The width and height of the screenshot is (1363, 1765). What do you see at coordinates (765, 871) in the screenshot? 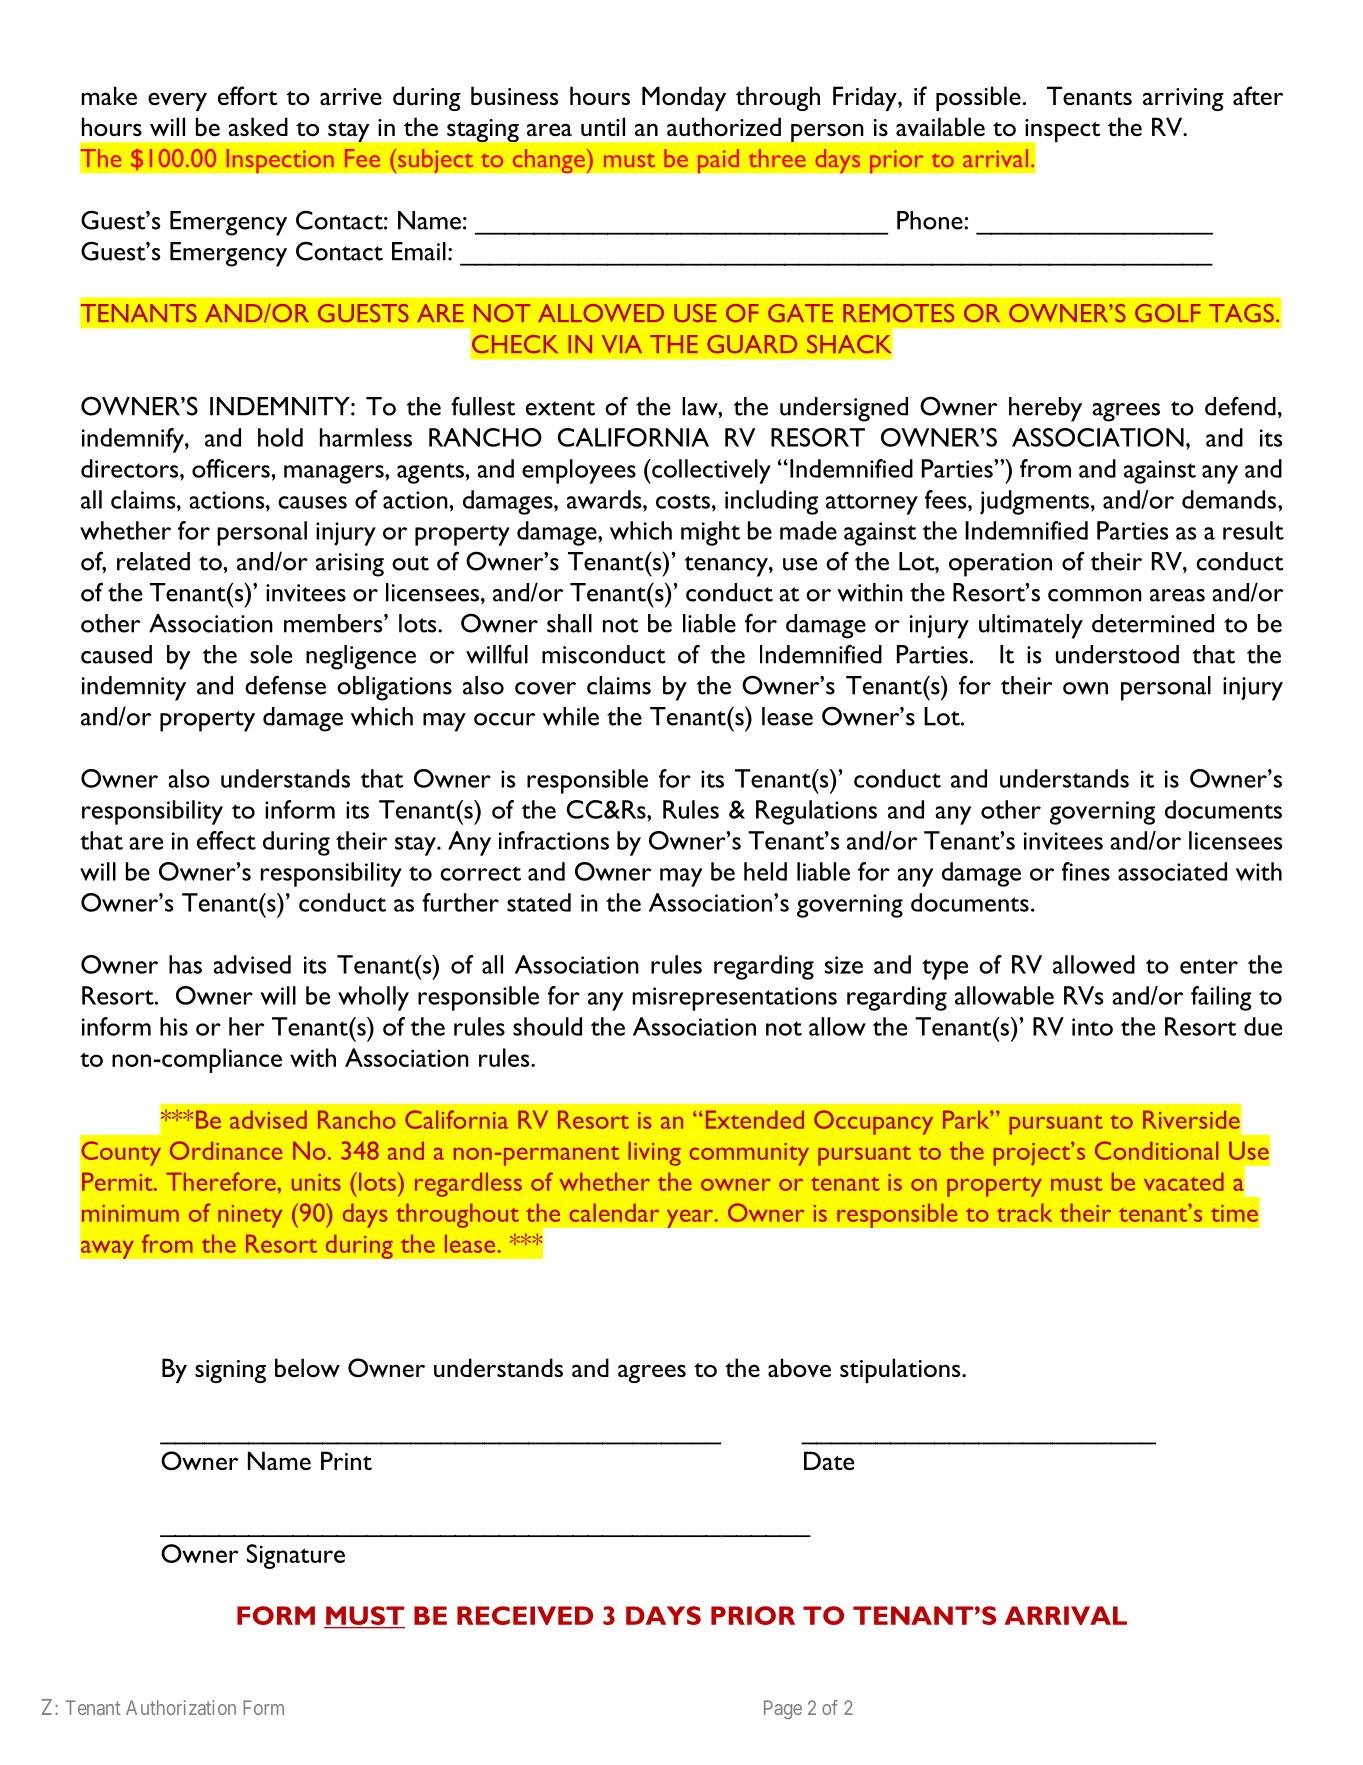
I see `held` at bounding box center [765, 871].
